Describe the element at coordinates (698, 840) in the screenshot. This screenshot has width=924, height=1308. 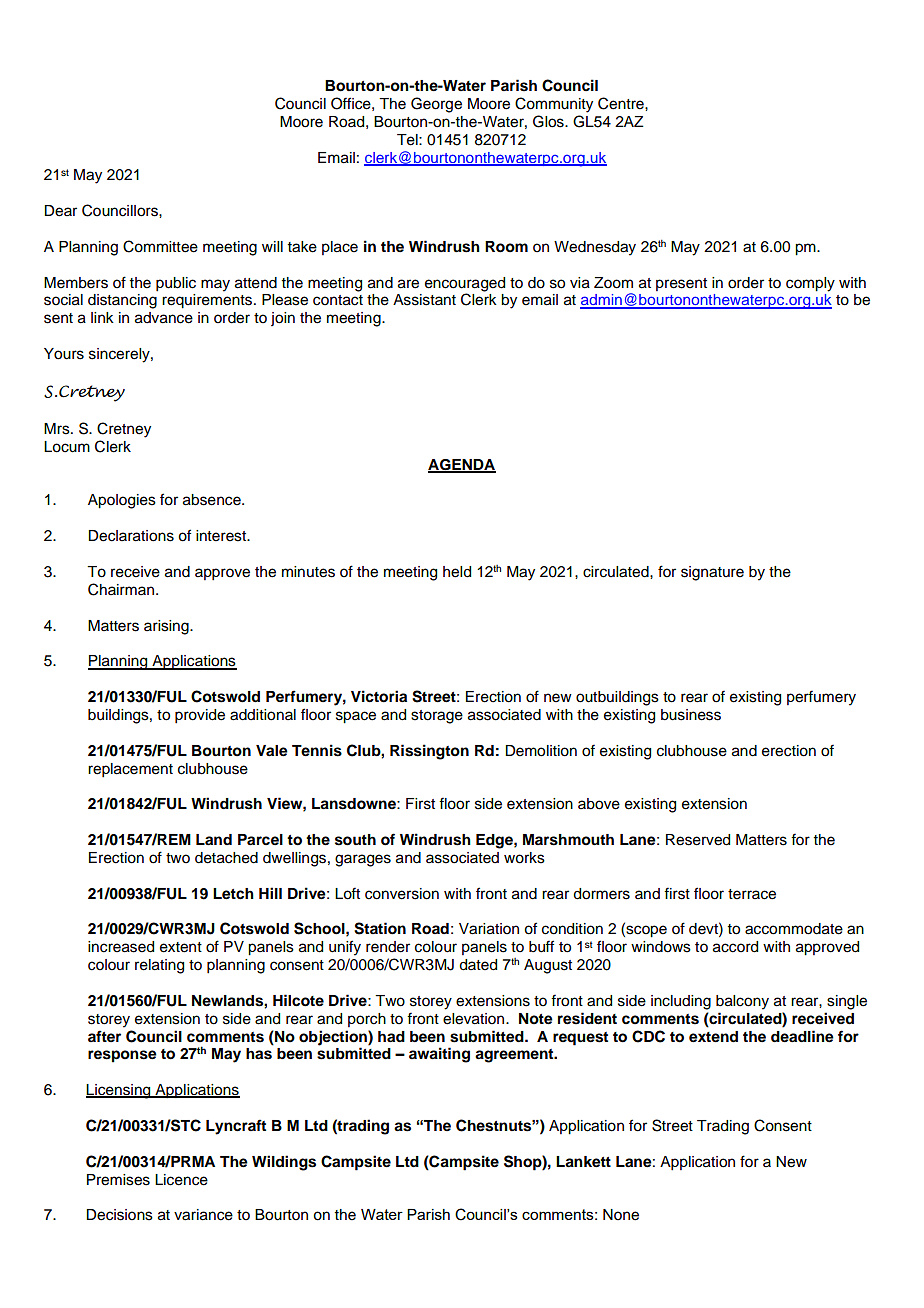
I see `Reserved` at that location.
